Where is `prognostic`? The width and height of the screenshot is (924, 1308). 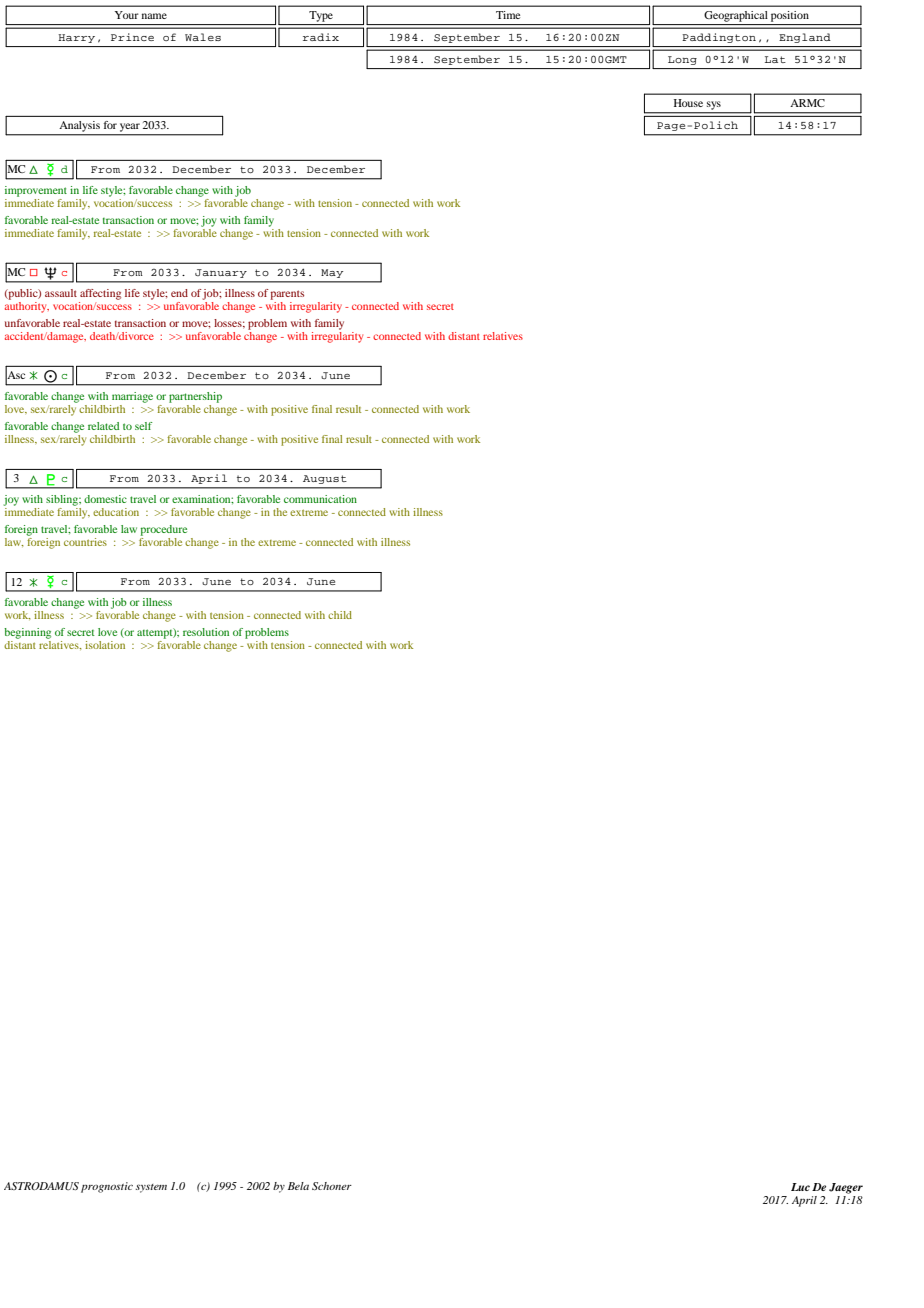 prognostic is located at coordinates (107, 1187).
